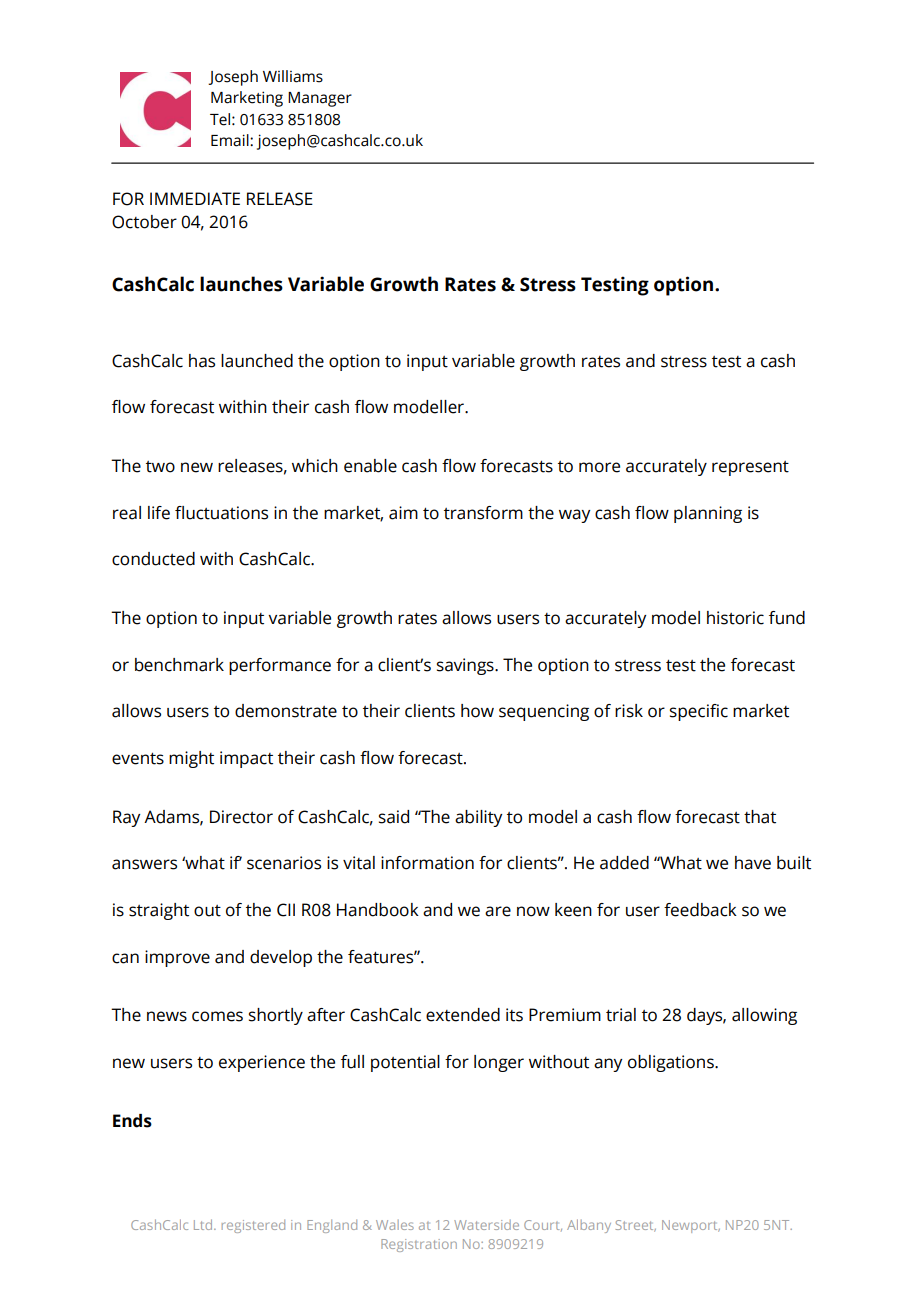 The width and height of the screenshot is (924, 1308). Describe the element at coordinates (700, 910) in the screenshot. I see `feedback` at that location.
